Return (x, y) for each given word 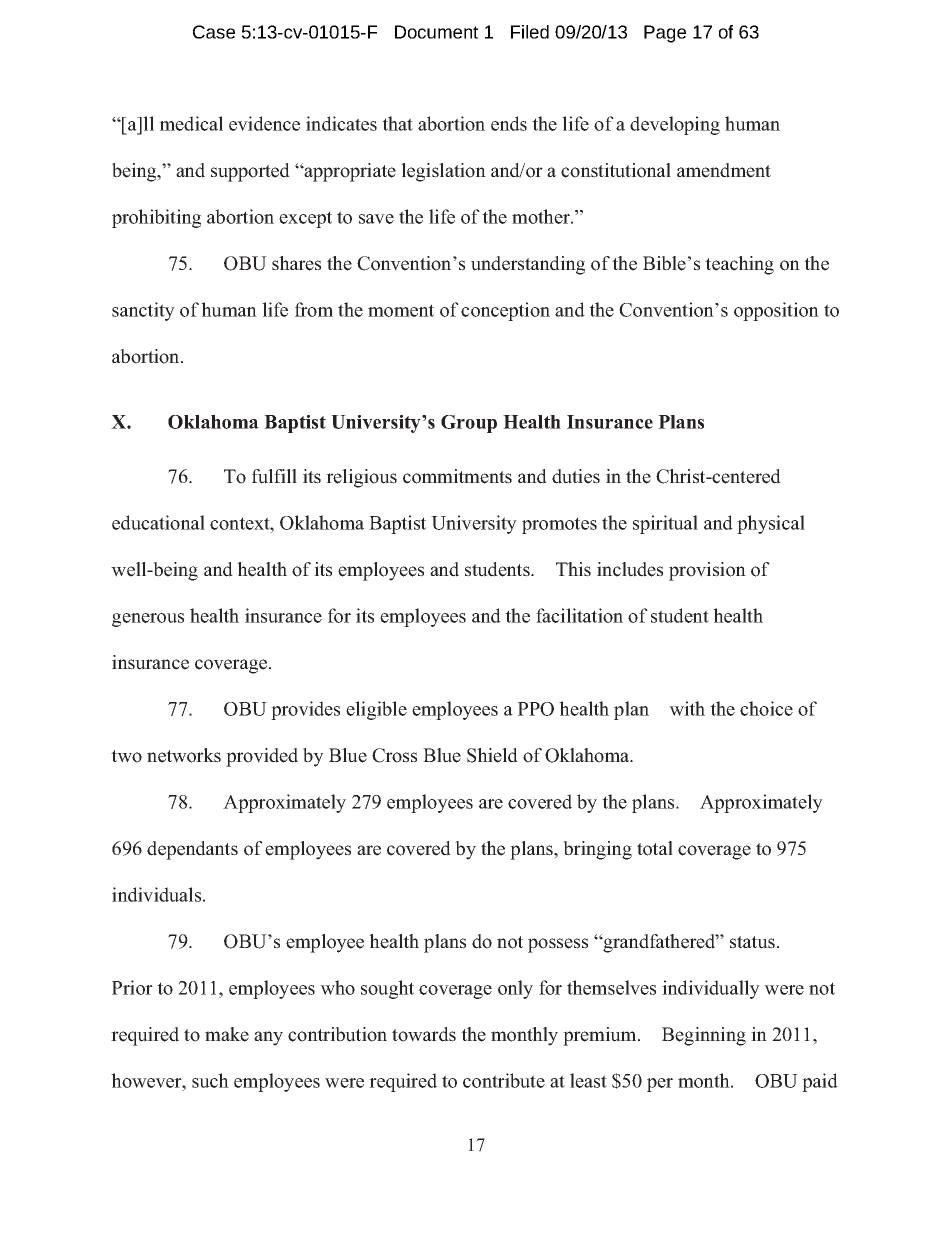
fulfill (274, 476)
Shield (492, 755)
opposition (776, 311)
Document (436, 32)
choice (766, 708)
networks (184, 755)
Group (469, 424)
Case (214, 32)
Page (665, 34)
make (227, 1034)
